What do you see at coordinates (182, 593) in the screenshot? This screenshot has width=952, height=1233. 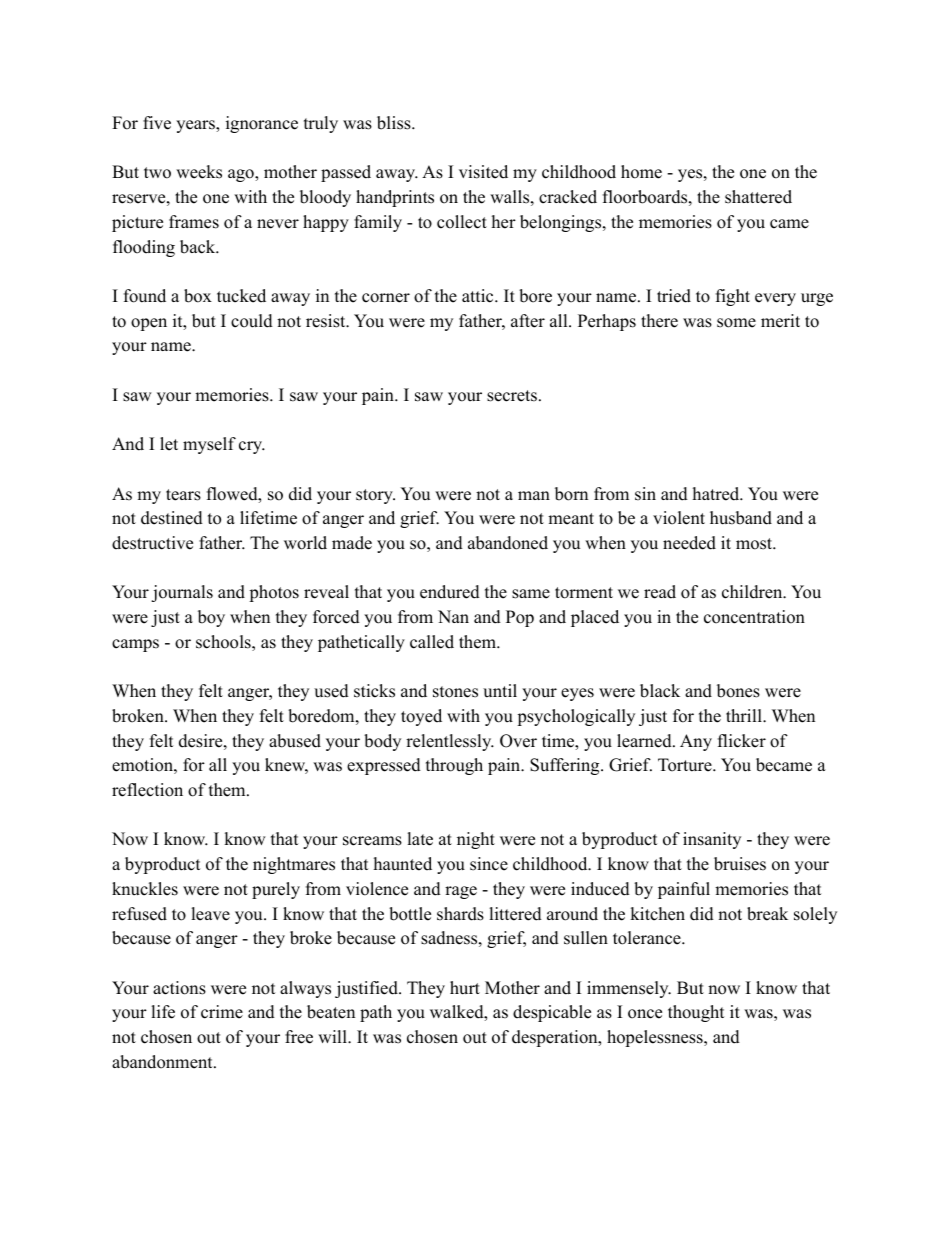 I see `journals` at bounding box center [182, 593].
